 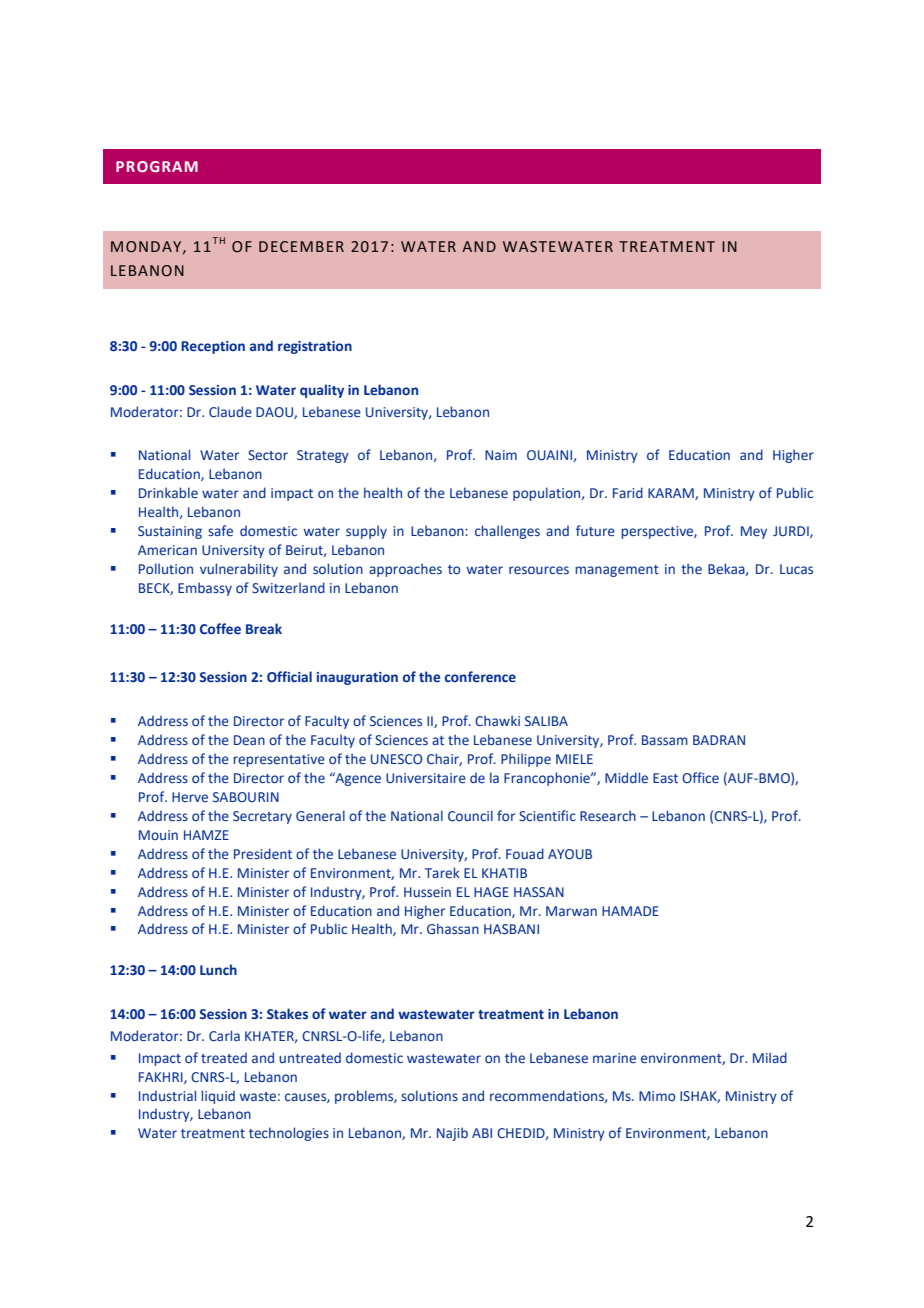 What do you see at coordinates (220, 530) in the page?
I see `safe` at bounding box center [220, 530].
